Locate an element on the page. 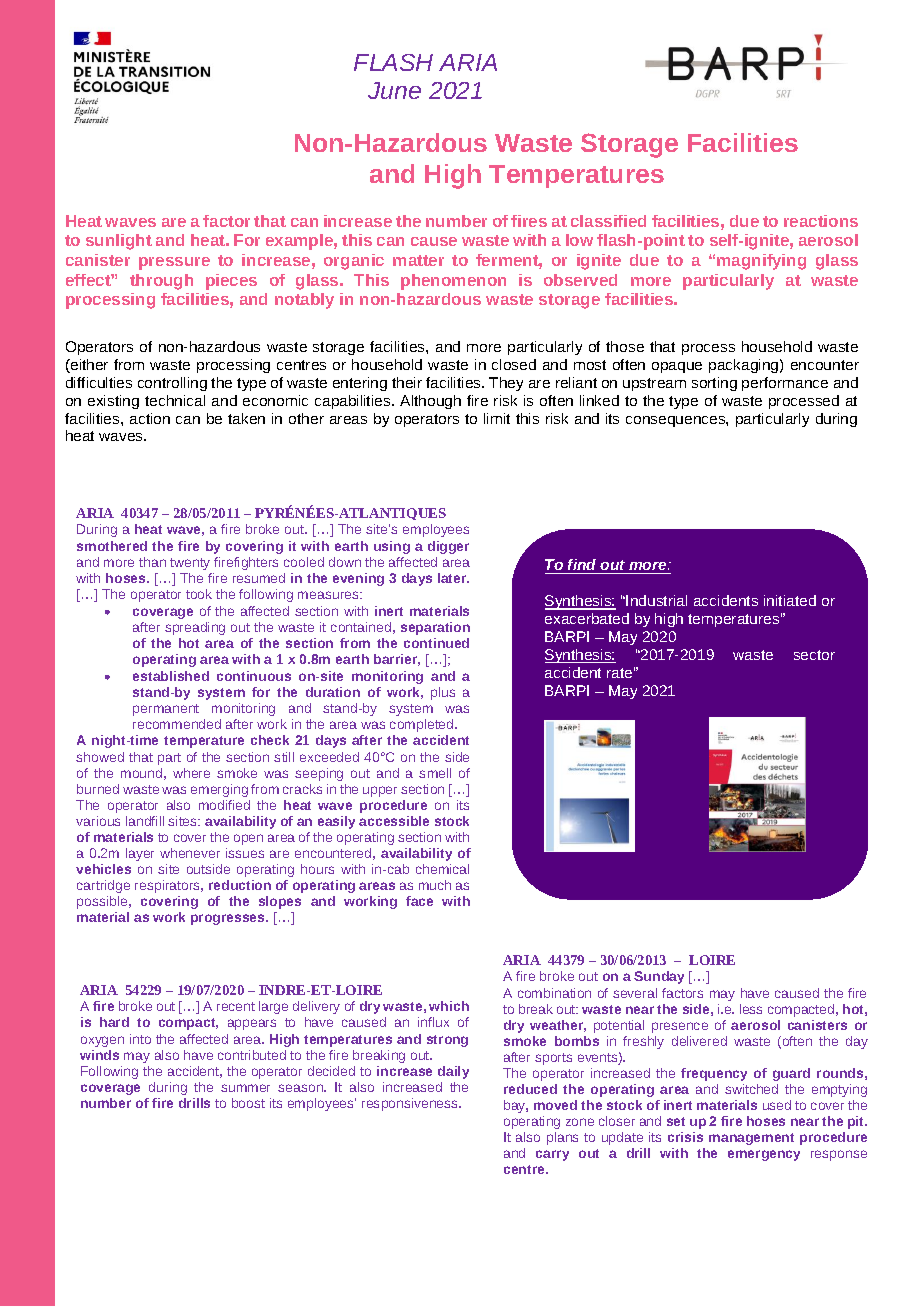  whenever is located at coordinates (190, 853).
